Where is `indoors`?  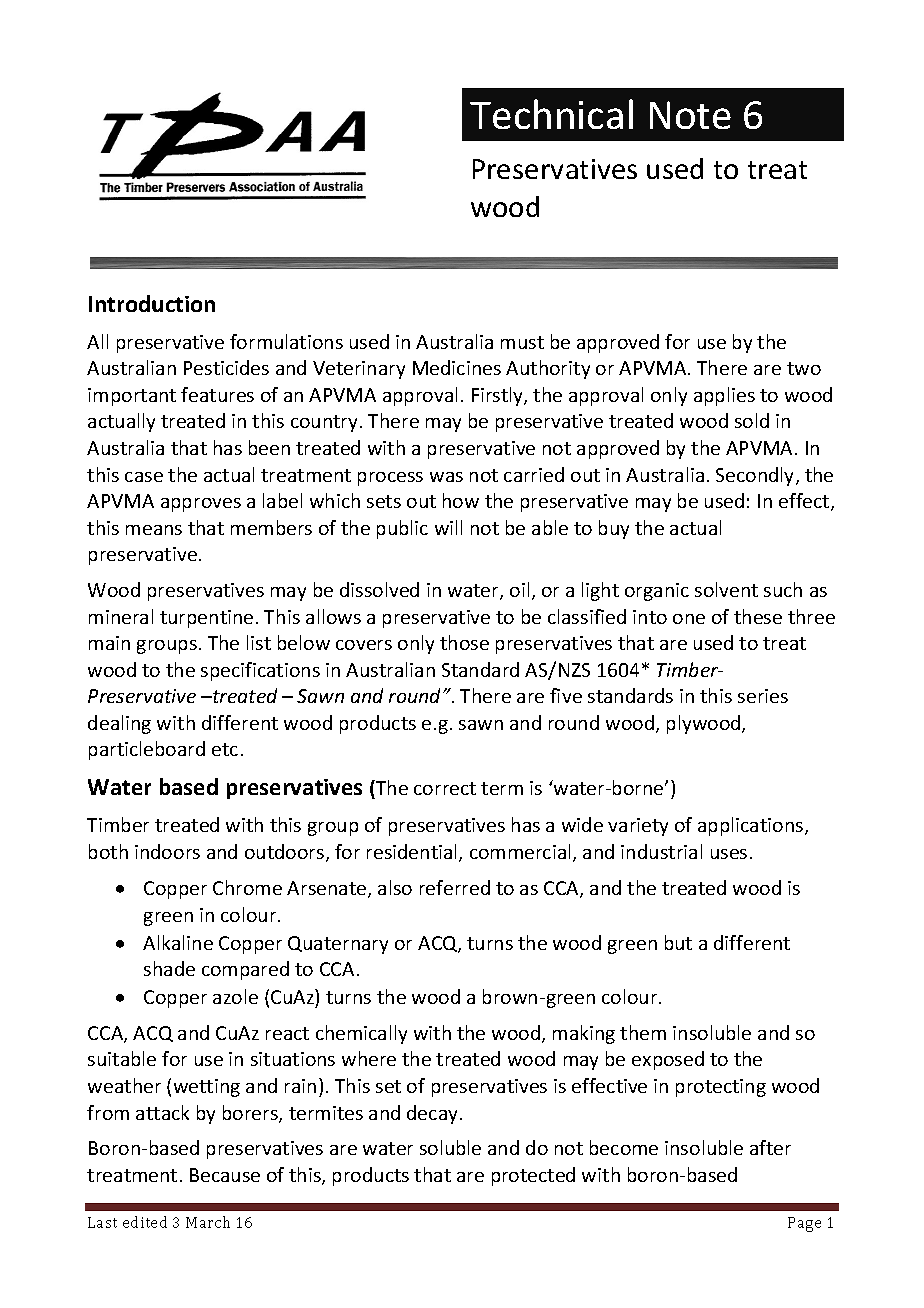
indoors is located at coordinates (167, 851).
